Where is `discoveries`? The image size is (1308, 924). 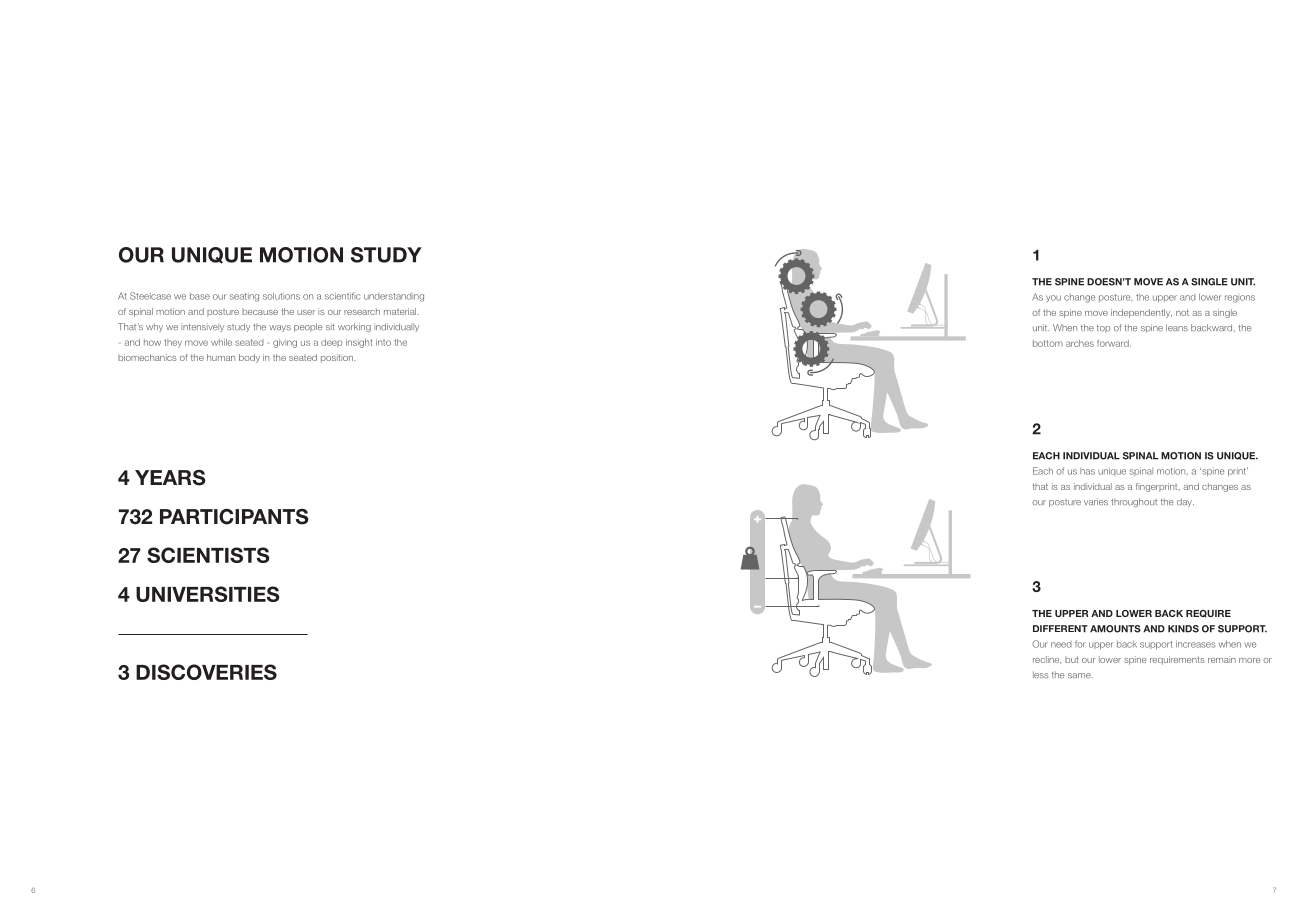 discoveries is located at coordinates (206, 672).
